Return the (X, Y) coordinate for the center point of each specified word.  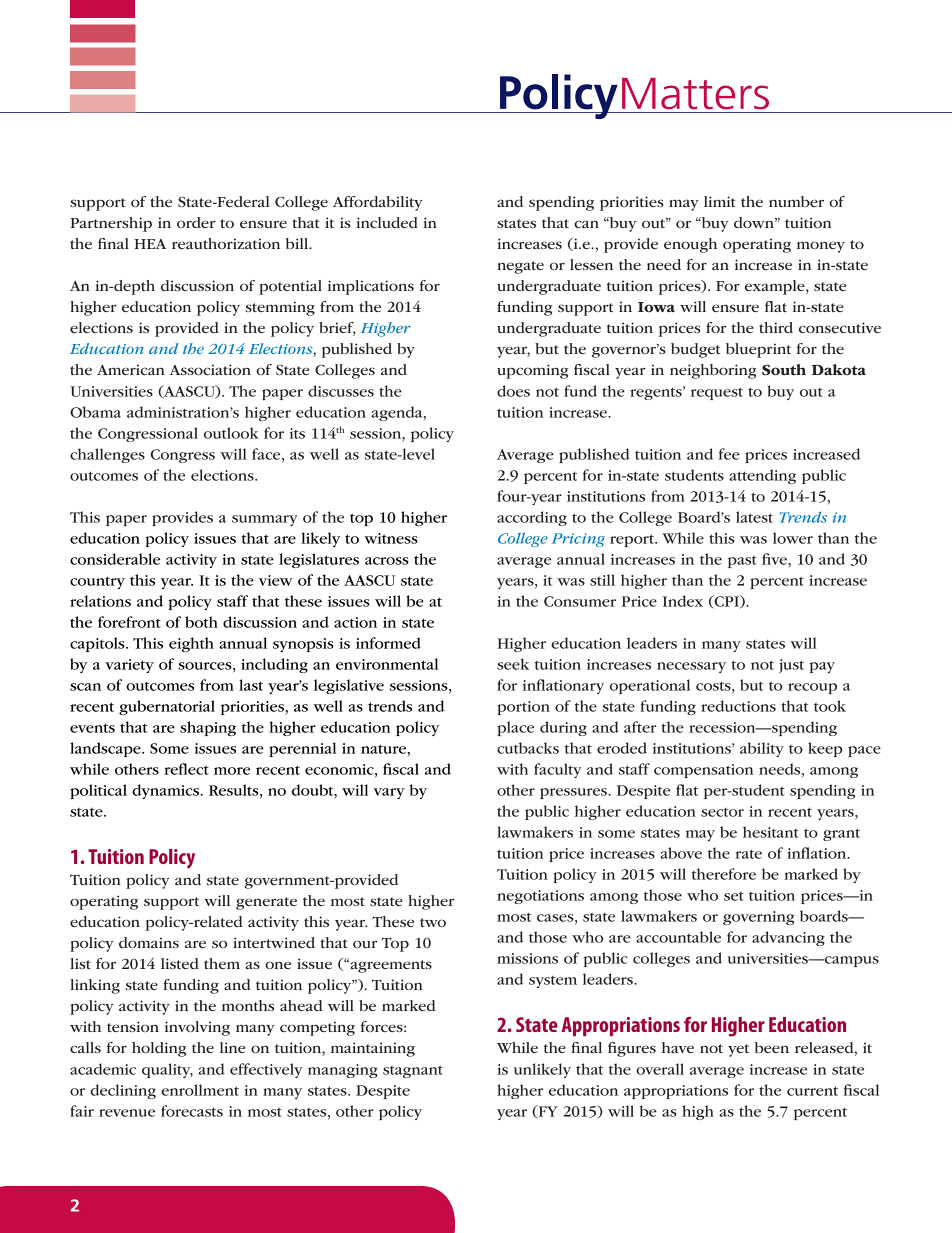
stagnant (413, 1071)
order (196, 222)
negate (520, 267)
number (796, 201)
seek (513, 664)
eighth (191, 644)
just (791, 666)
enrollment (200, 1090)
